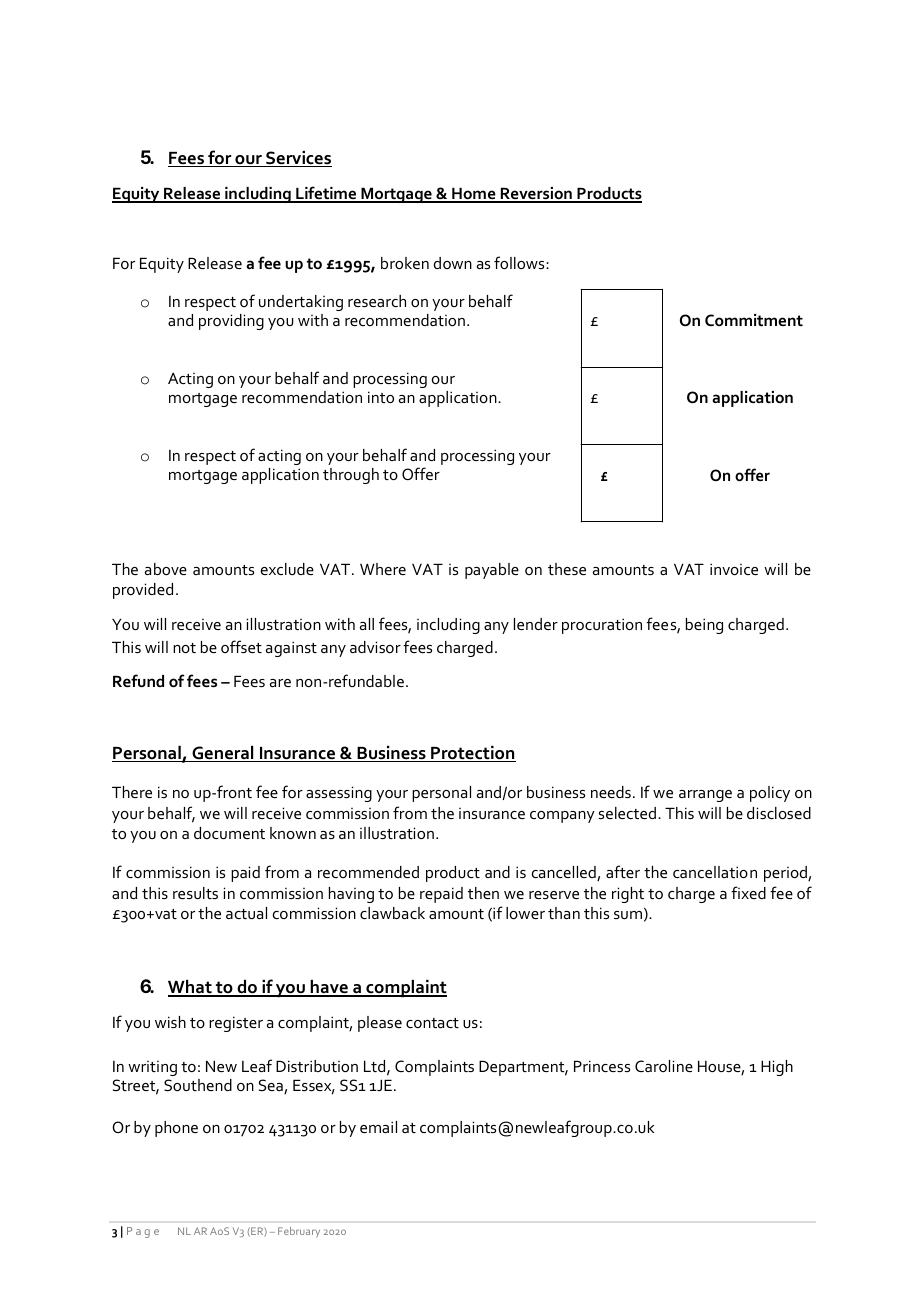 The image size is (924, 1308). Describe the element at coordinates (748, 892) in the screenshot. I see `fixed` at that location.
